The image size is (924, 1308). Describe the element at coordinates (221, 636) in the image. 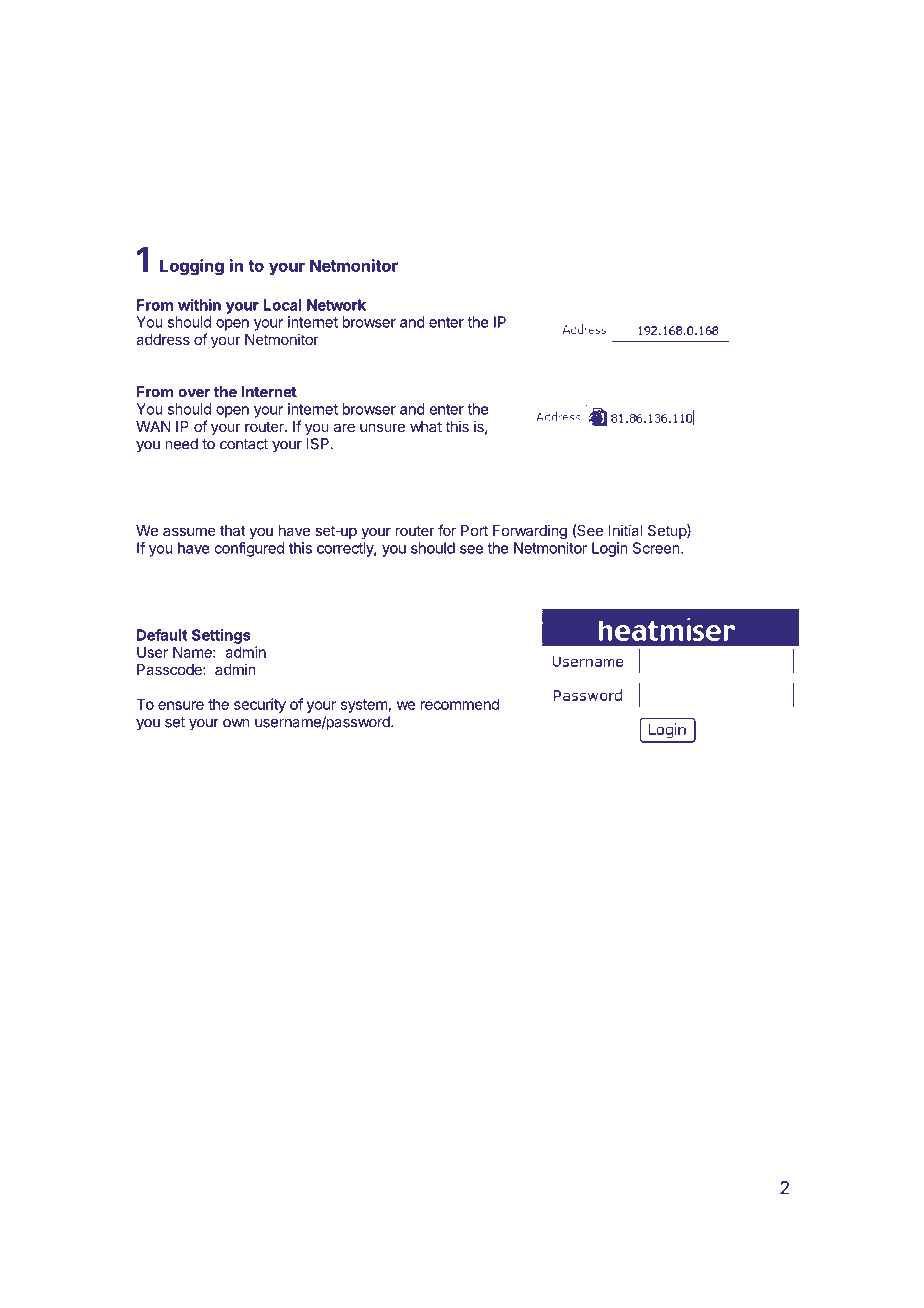

I see `Settings` at that location.
